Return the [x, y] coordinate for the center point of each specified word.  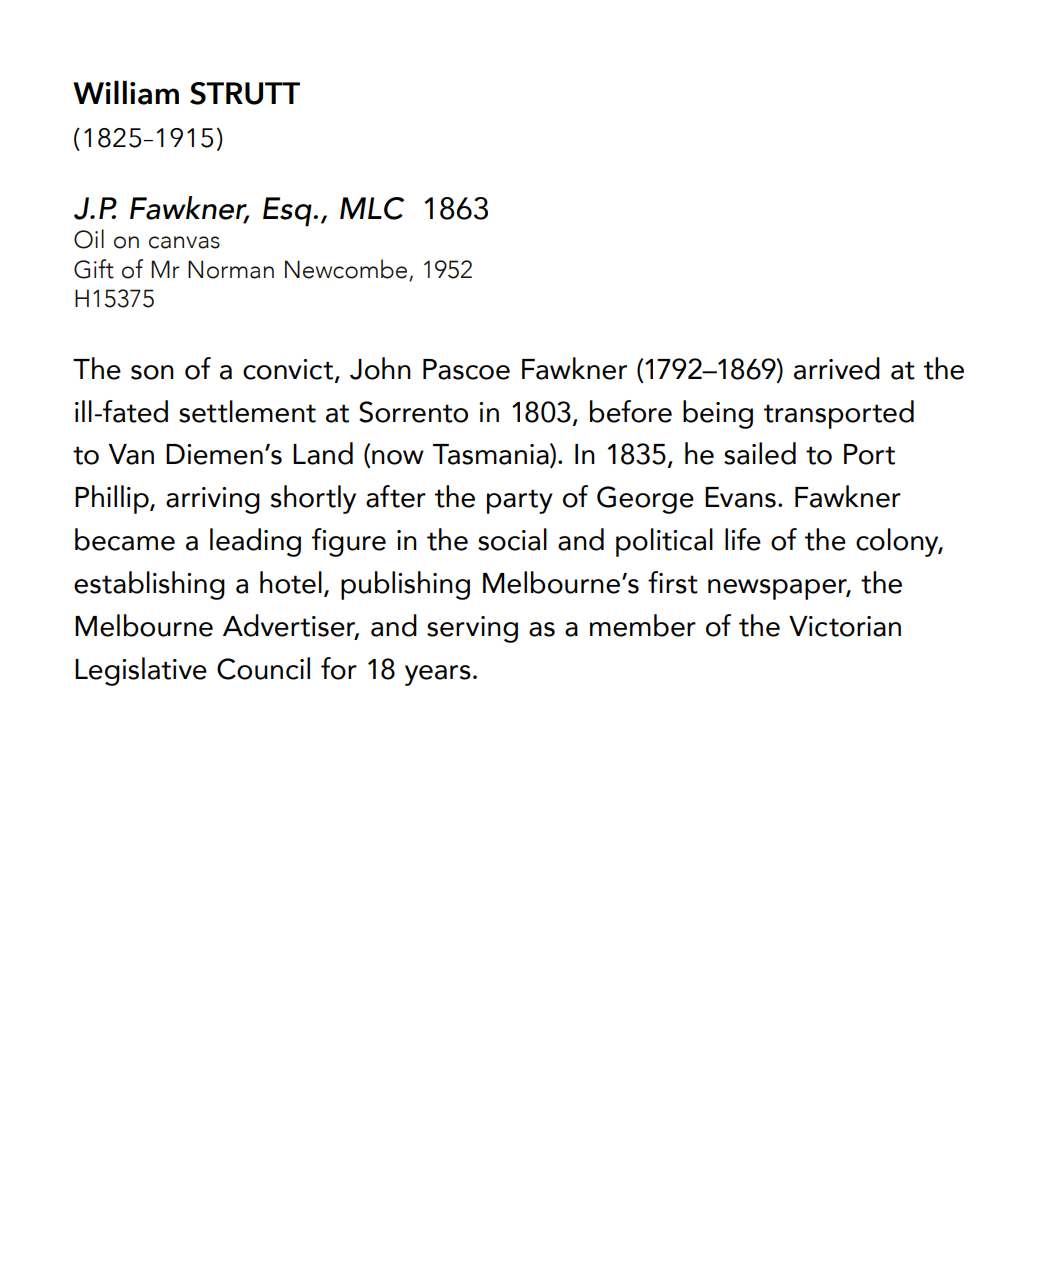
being [718, 414]
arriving [213, 500]
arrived [837, 368]
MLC [372, 208]
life [743, 539]
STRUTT [245, 93]
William [126, 93]
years [438, 675]
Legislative [141, 671]
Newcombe [346, 269]
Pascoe [466, 369]
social [512, 539]
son [152, 372]
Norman [231, 269]
